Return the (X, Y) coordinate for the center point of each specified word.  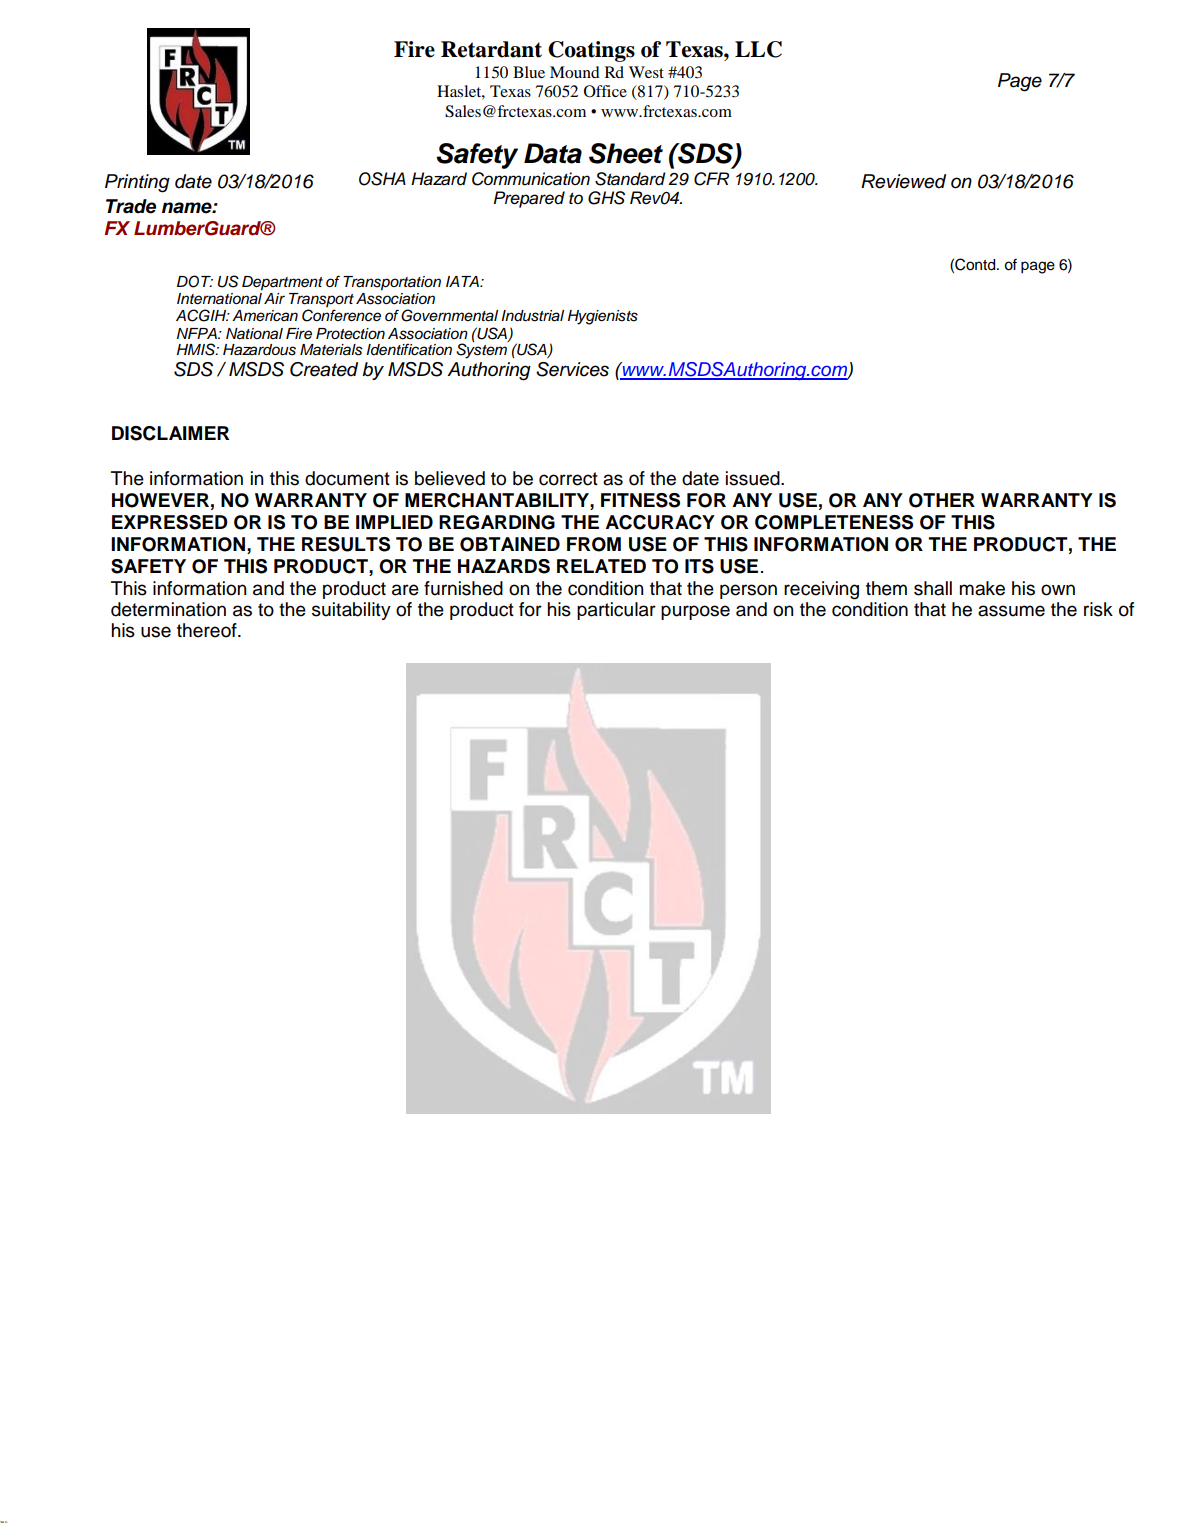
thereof (208, 630)
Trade (131, 206)
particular (616, 611)
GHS (606, 198)
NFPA (198, 333)
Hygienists (603, 317)
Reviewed (903, 181)
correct (568, 479)
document (347, 478)
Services (572, 369)
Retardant (491, 49)
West (646, 72)
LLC (758, 49)
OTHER (942, 500)
